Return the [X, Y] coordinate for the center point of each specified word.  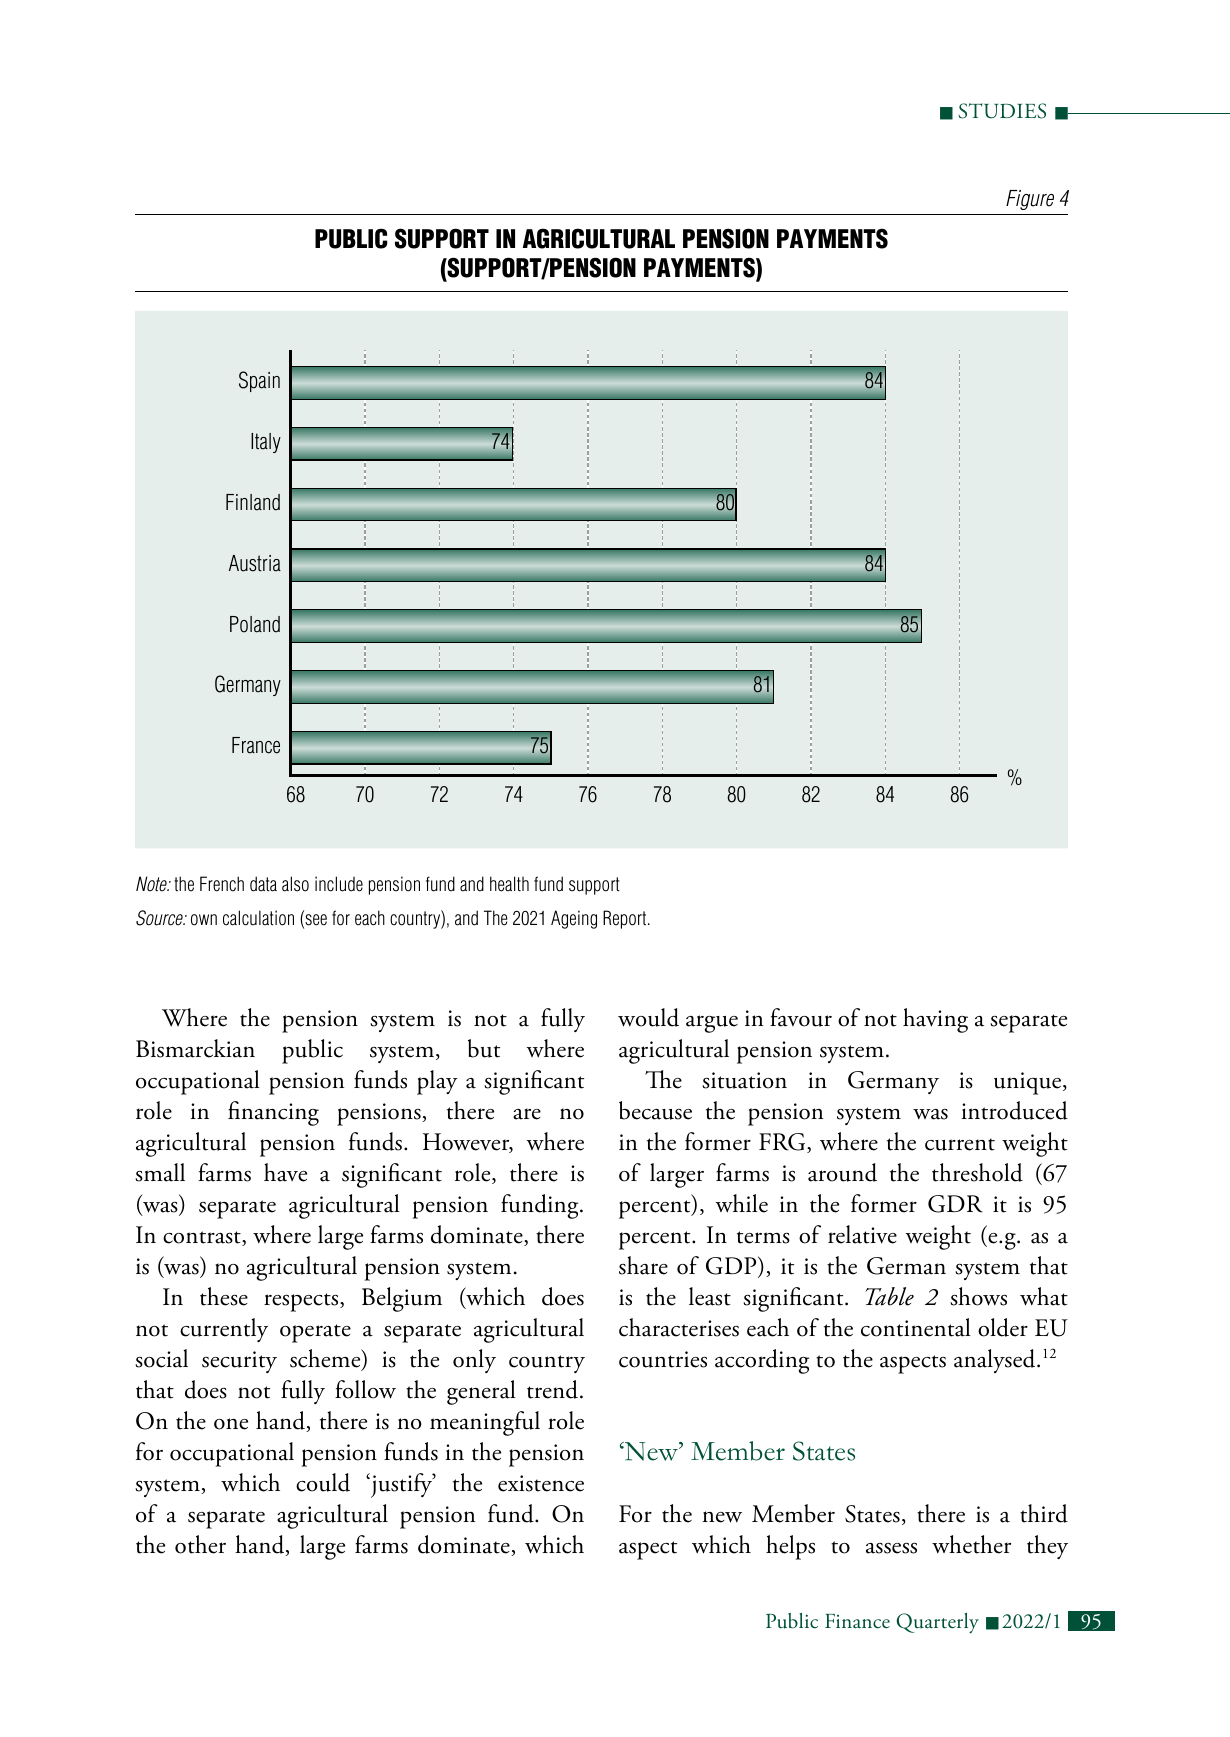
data [263, 884]
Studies [1002, 111]
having [935, 1020]
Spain [259, 381]
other [200, 1544]
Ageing [574, 919]
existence [541, 1483]
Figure [1030, 200]
